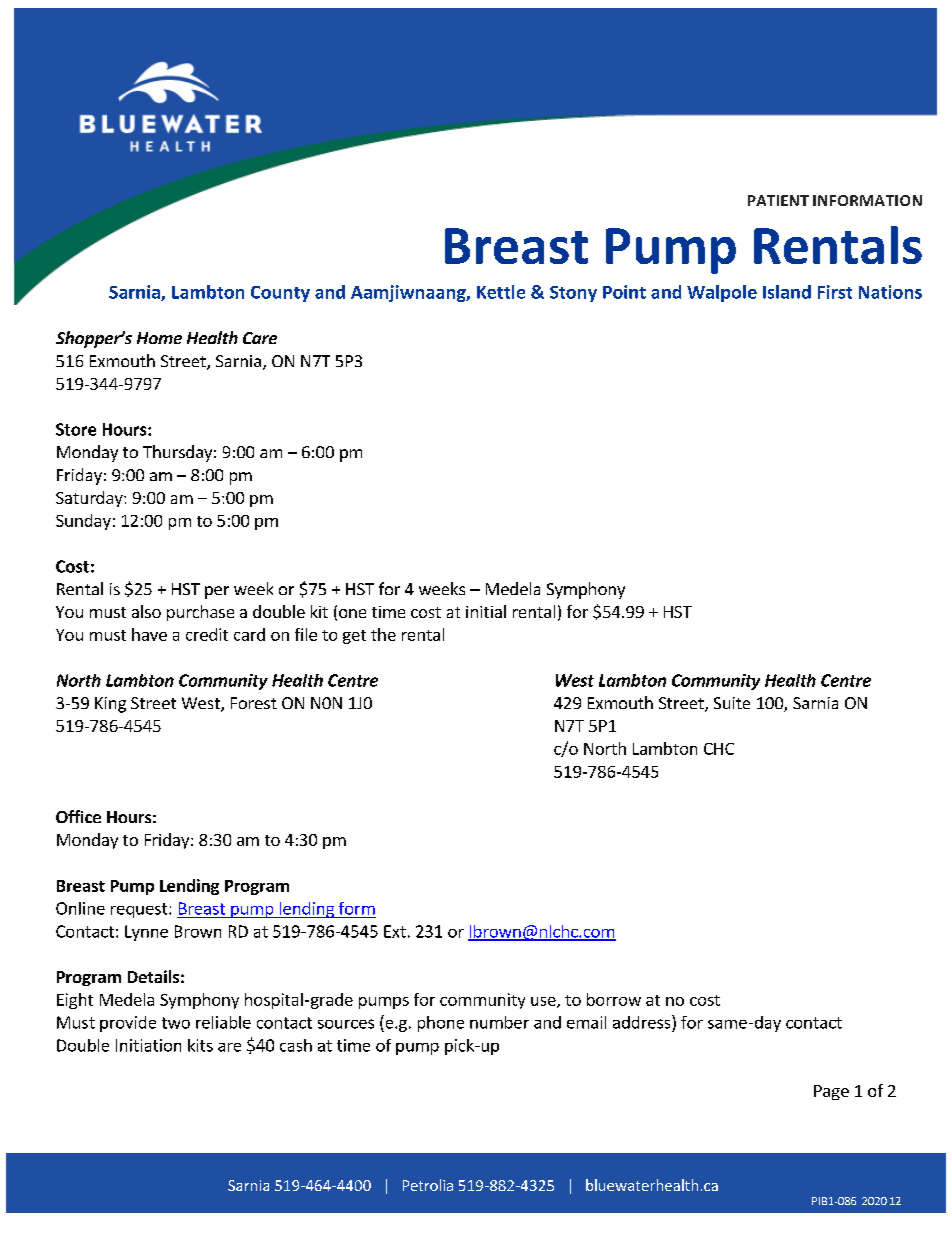 This screenshot has width=952, height=1233. What do you see at coordinates (573, 294) in the screenshot?
I see `Stony` at bounding box center [573, 294].
